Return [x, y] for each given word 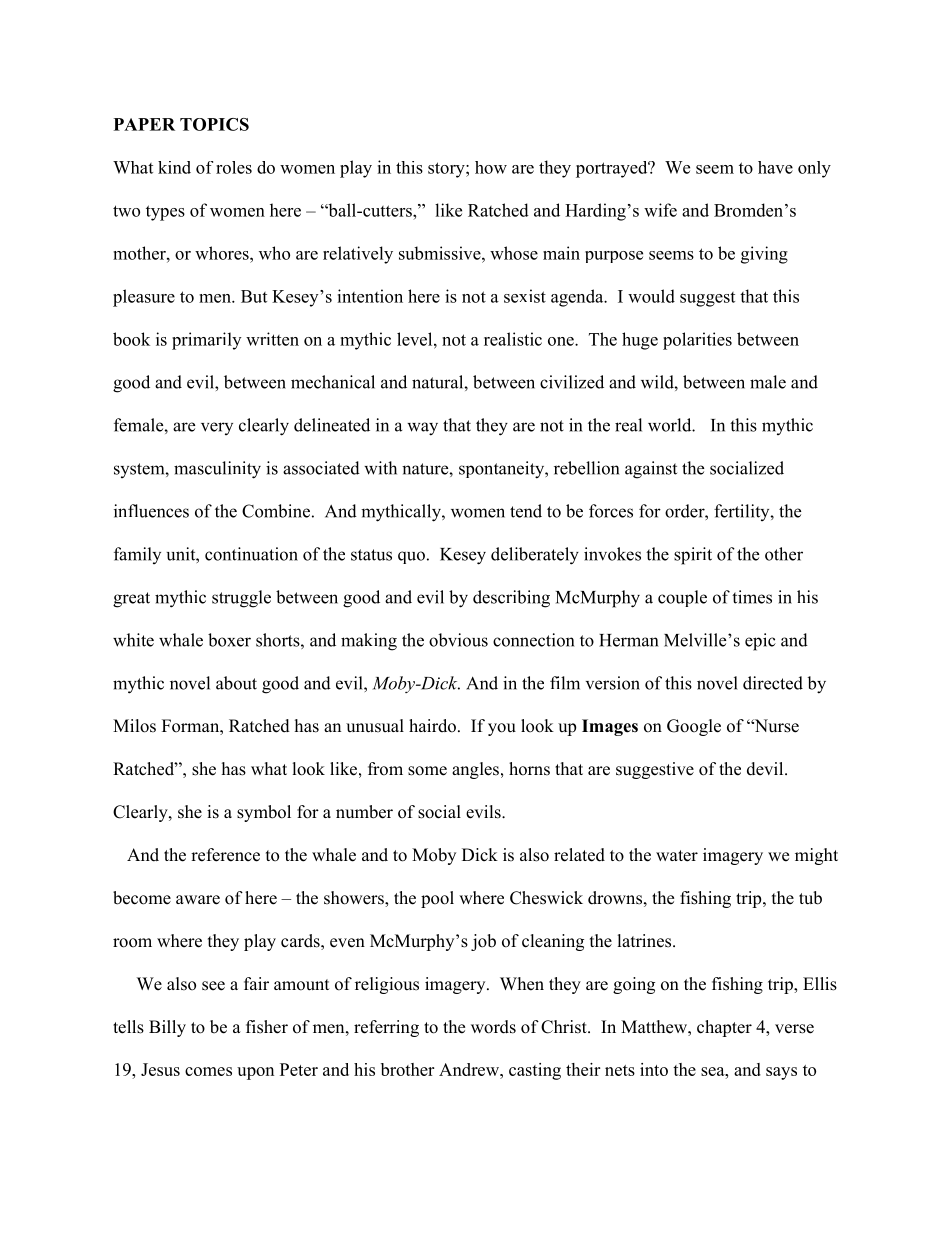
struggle [241, 599]
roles [234, 167]
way [422, 429]
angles [475, 770]
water [677, 856]
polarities [697, 341]
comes [208, 1071]
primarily [206, 341]
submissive [441, 253]
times [752, 597]
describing [511, 599]
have [775, 167]
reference [225, 855]
